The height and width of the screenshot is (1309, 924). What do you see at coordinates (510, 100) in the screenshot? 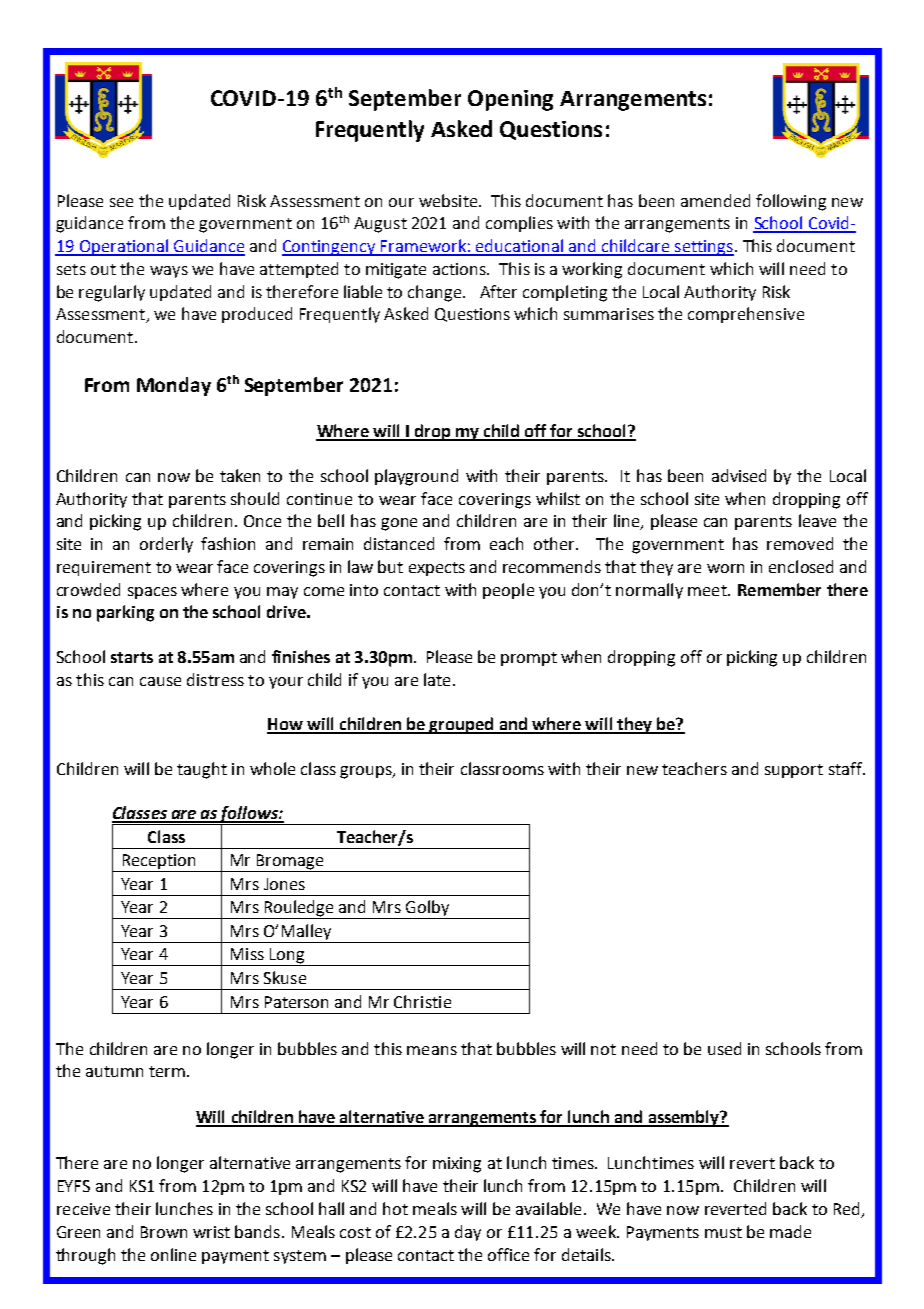
I see `Opening` at bounding box center [510, 100].
